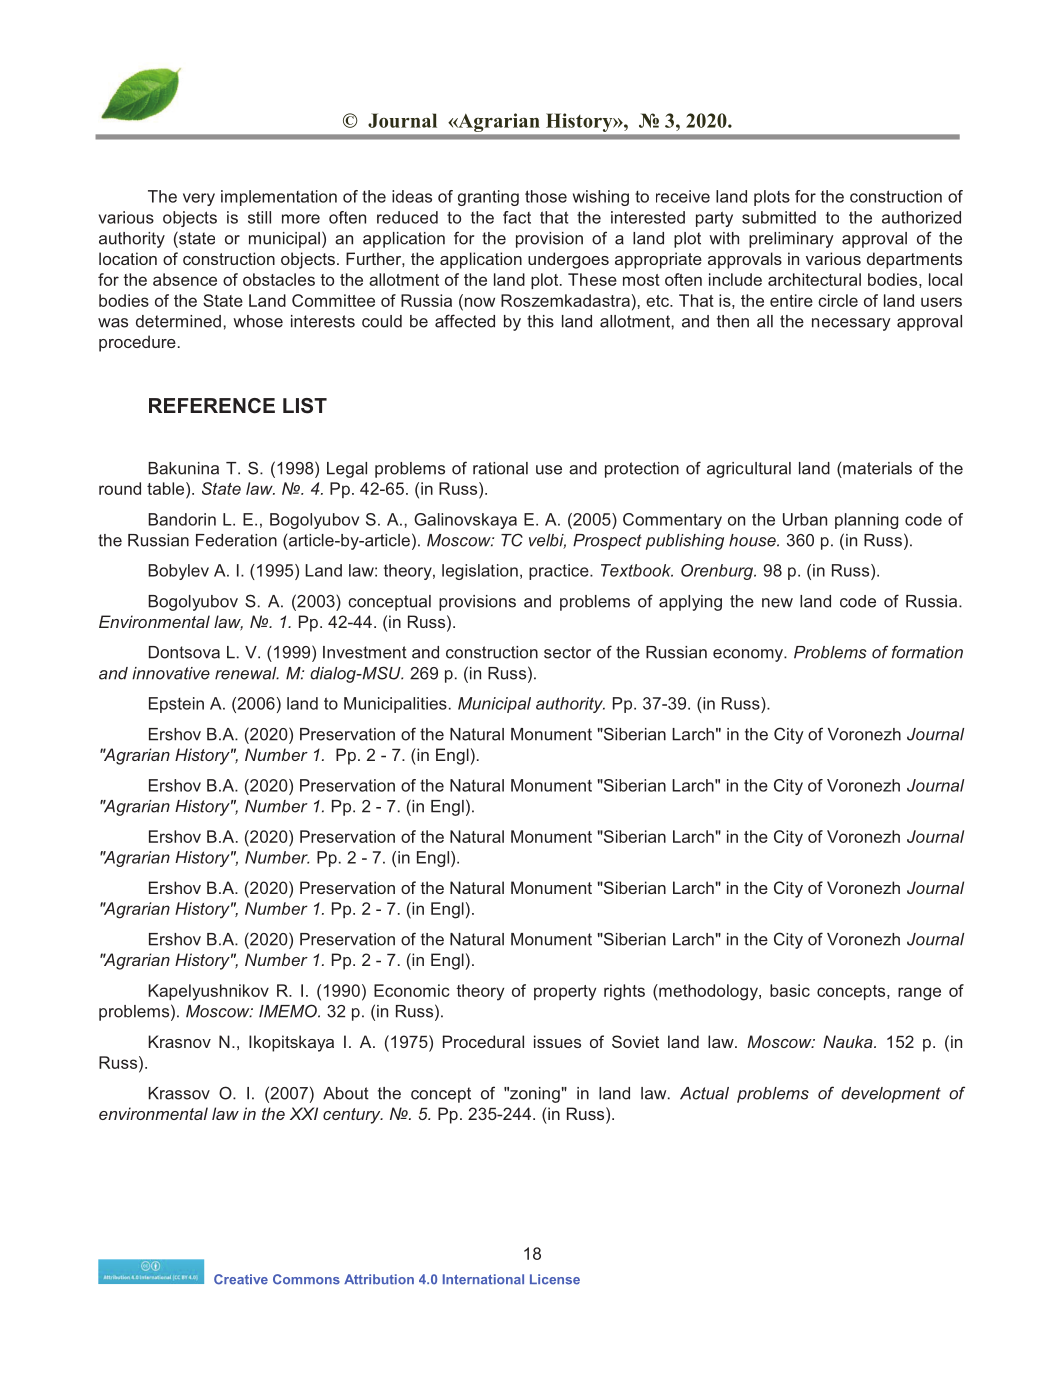 The height and width of the document is (1374, 1062). I want to click on very, so click(199, 199).
